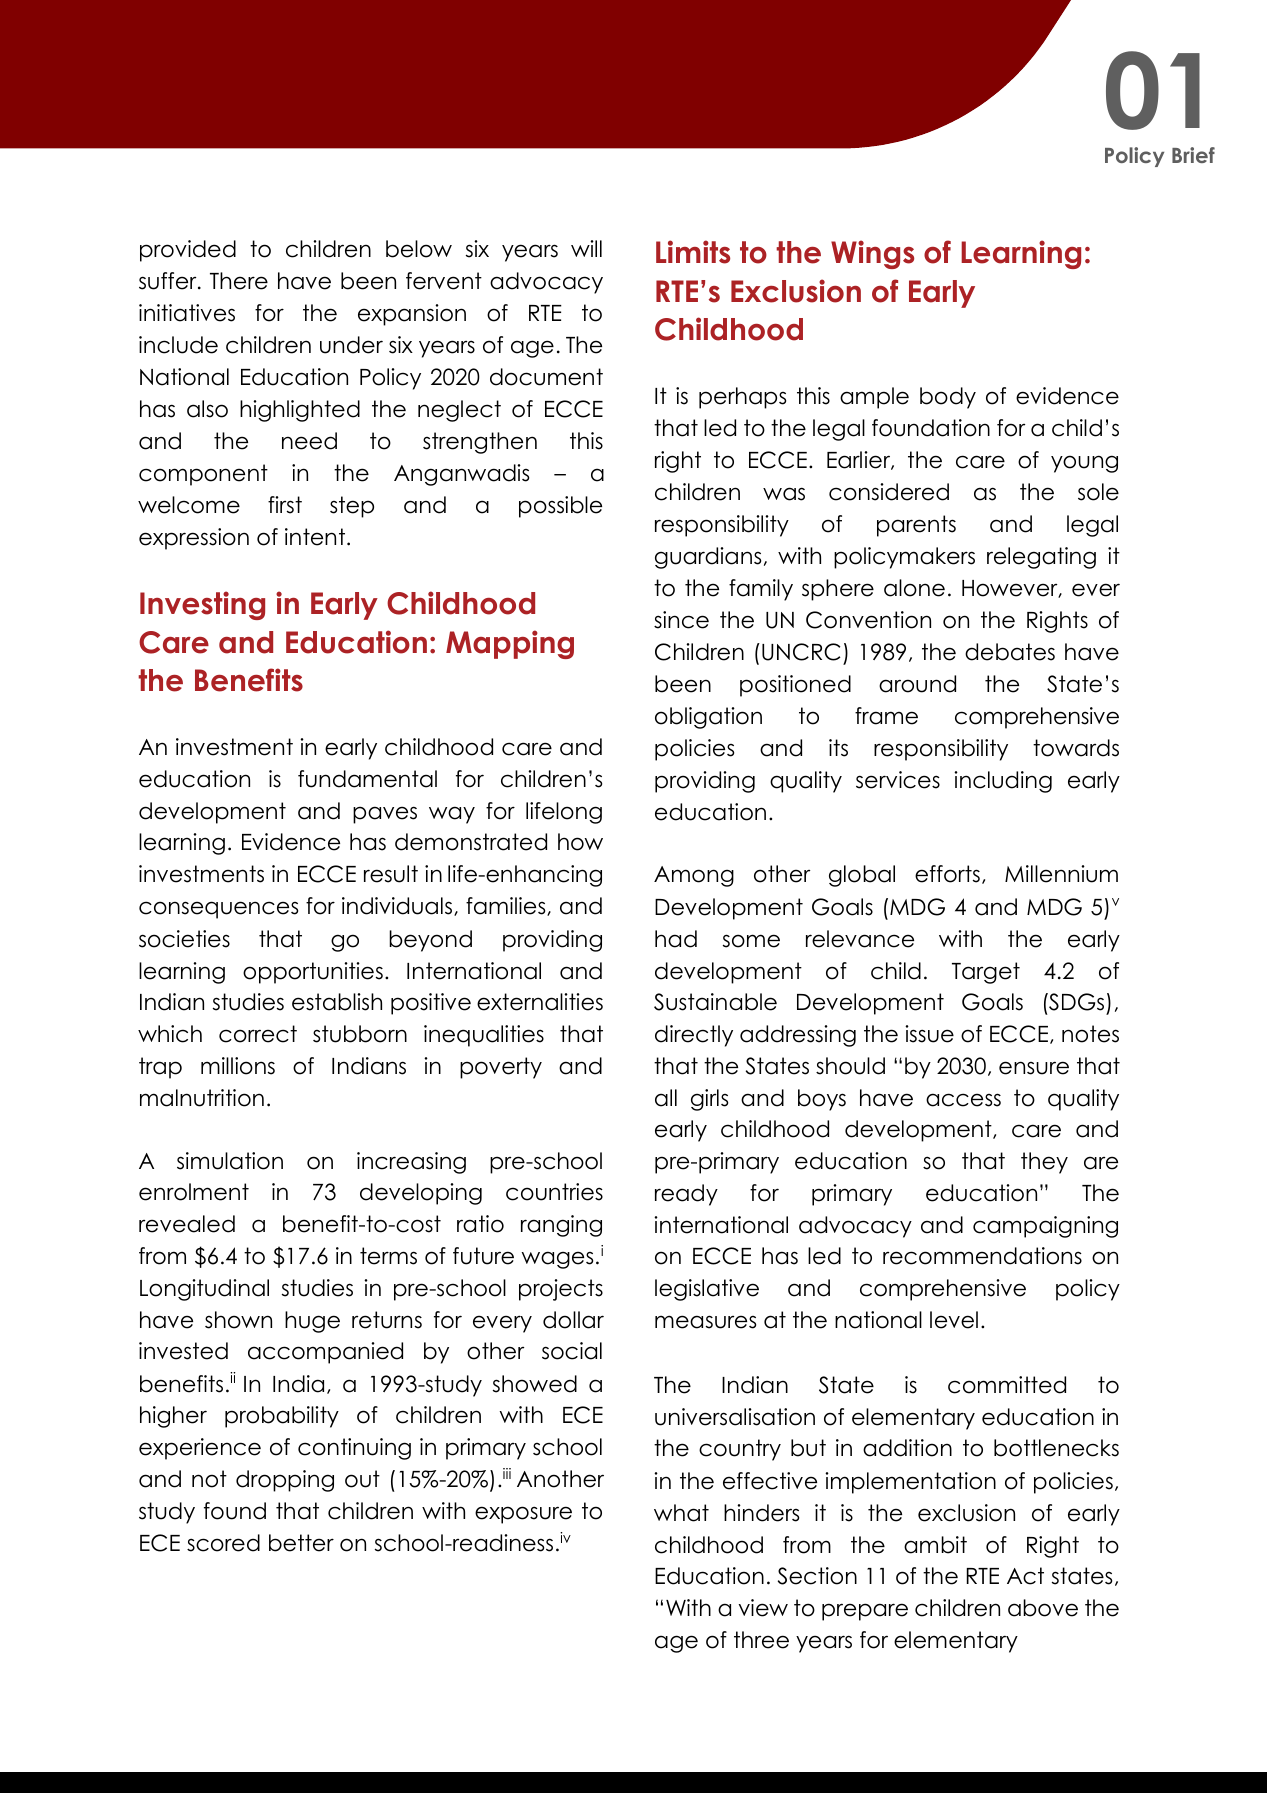 This screenshot has width=1268, height=1793. What do you see at coordinates (188, 251) in the screenshot?
I see `provided` at bounding box center [188, 251].
